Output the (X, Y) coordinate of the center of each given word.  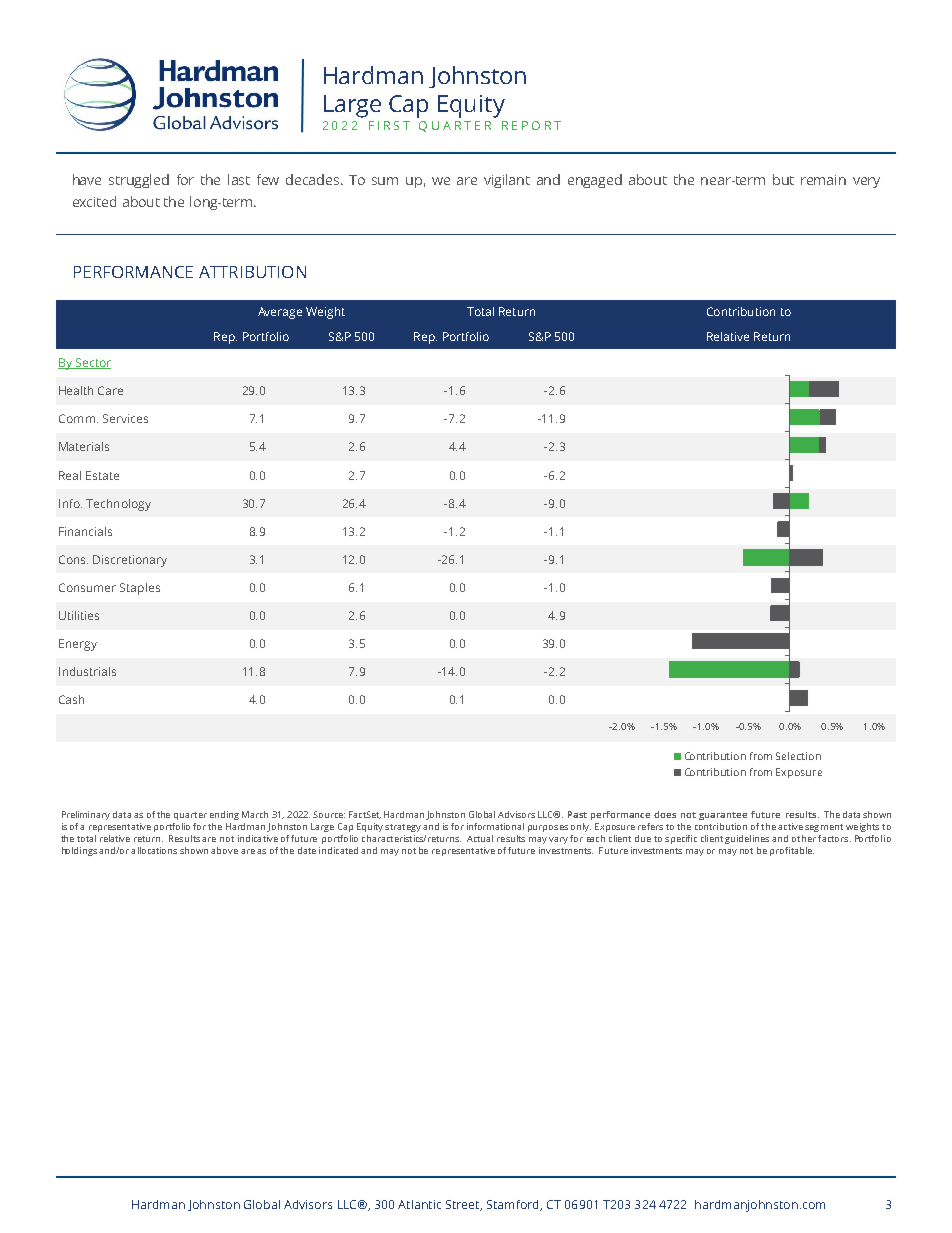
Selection (798, 756)
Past (577, 814)
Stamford (514, 1205)
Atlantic (419, 1204)
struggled (139, 181)
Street (464, 1205)
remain (823, 180)
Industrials (87, 671)
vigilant (507, 181)
